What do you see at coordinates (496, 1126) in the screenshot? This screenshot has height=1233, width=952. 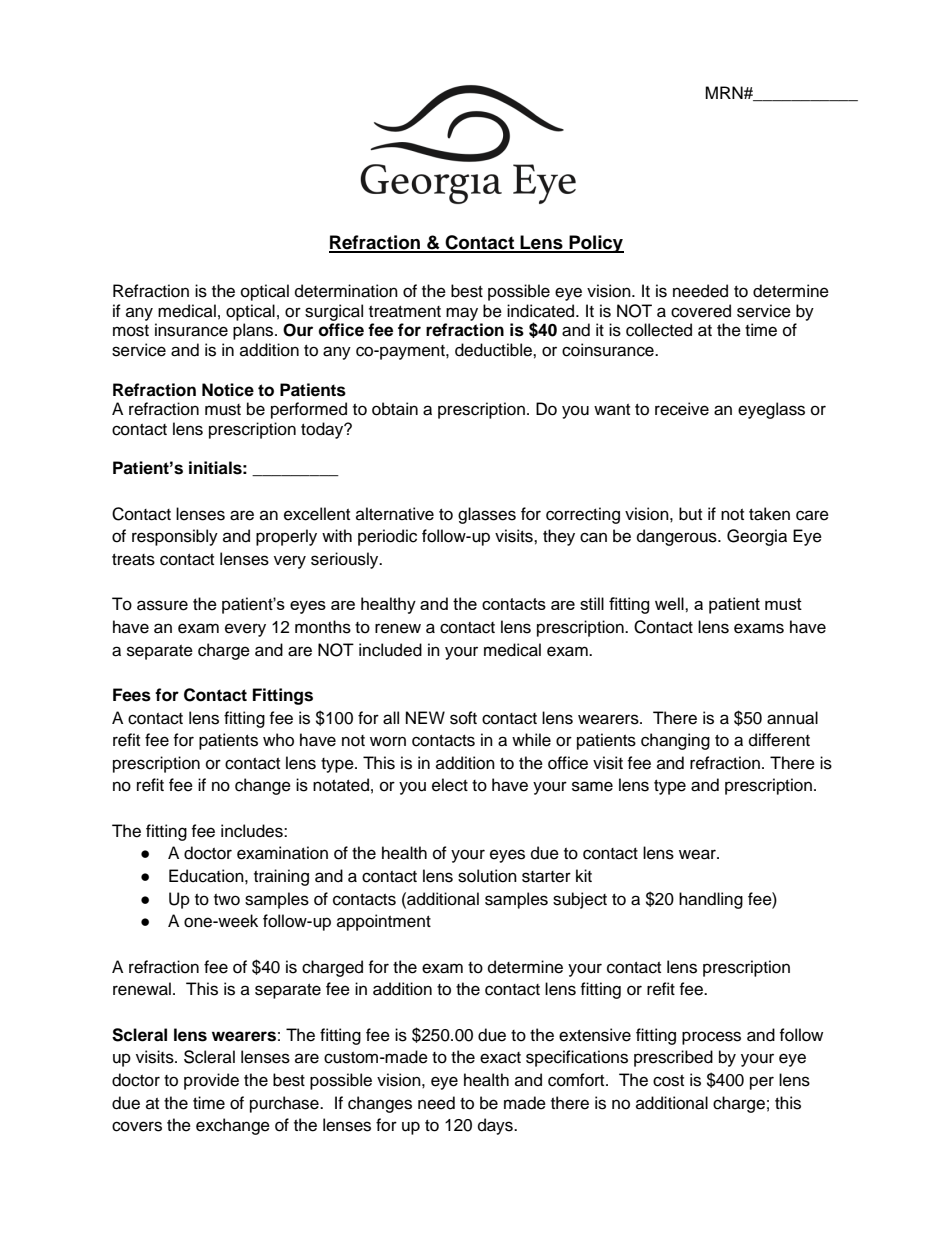 I see `days` at bounding box center [496, 1126].
